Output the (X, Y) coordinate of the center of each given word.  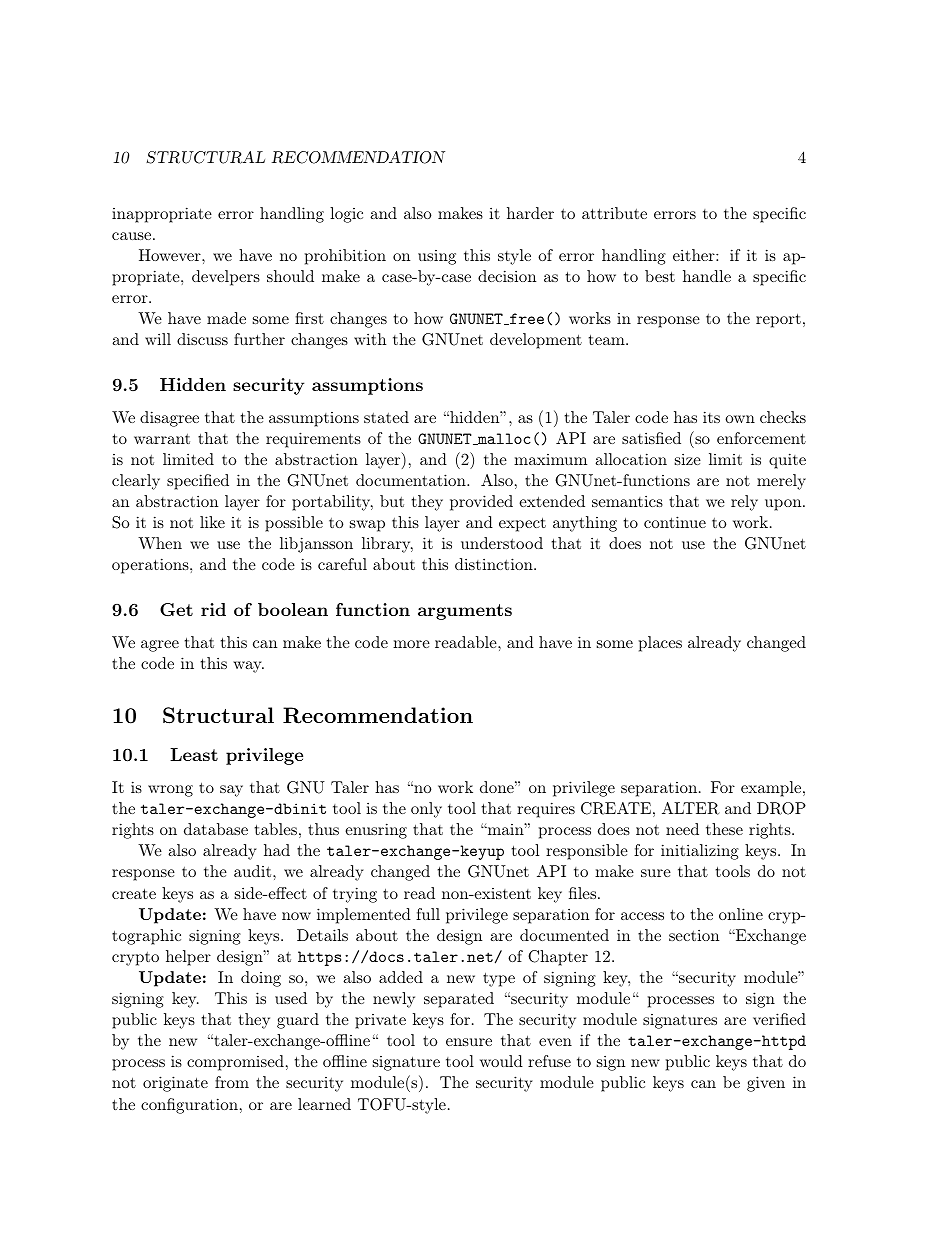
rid (213, 609)
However (171, 255)
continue (675, 522)
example (771, 789)
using (437, 257)
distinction (495, 564)
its (711, 417)
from (232, 1082)
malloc (503, 439)
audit (254, 871)
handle (707, 276)
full (428, 914)
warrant (162, 439)
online (741, 914)
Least (194, 754)
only (426, 810)
